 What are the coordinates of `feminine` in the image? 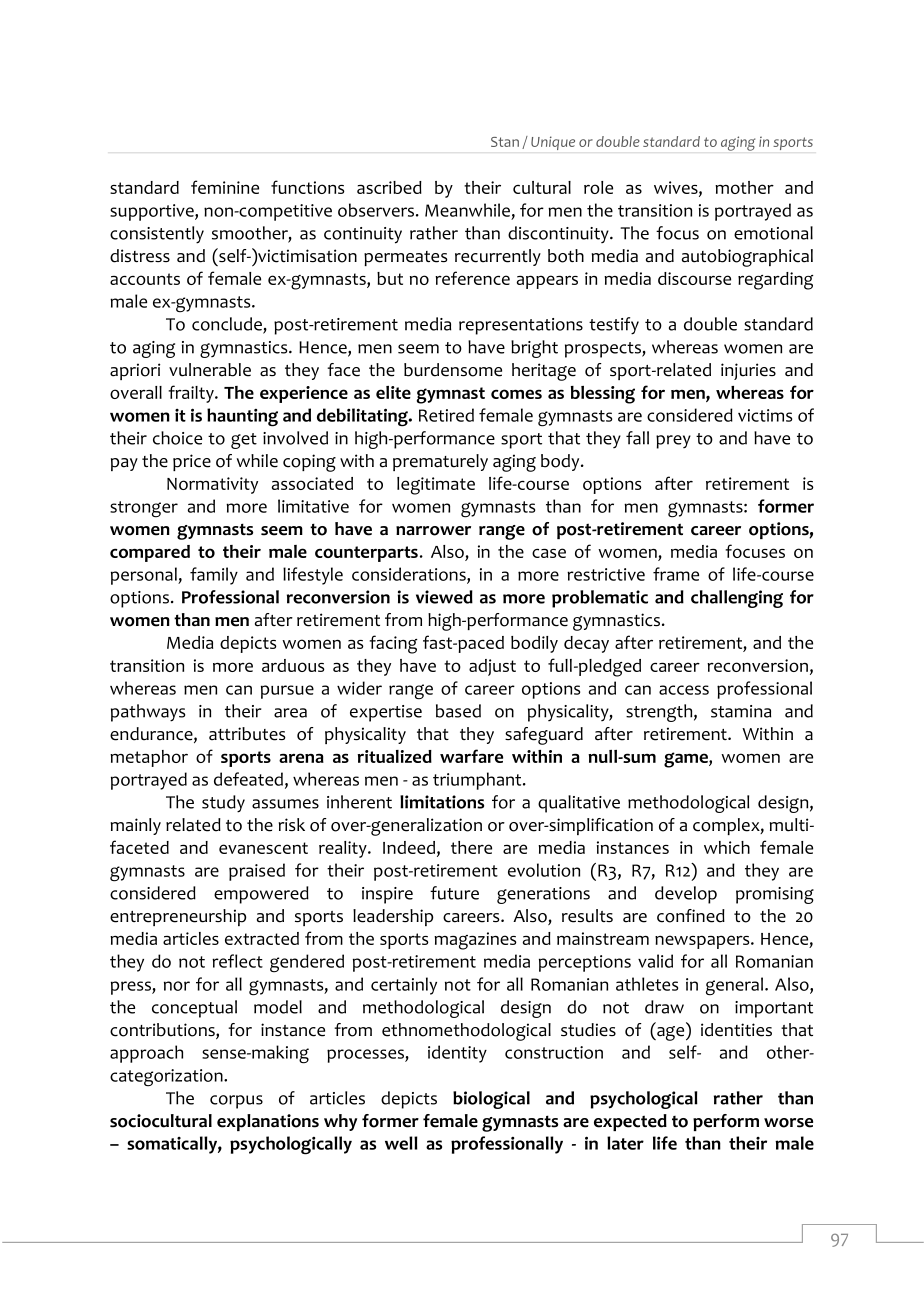 It's located at (225, 187).
